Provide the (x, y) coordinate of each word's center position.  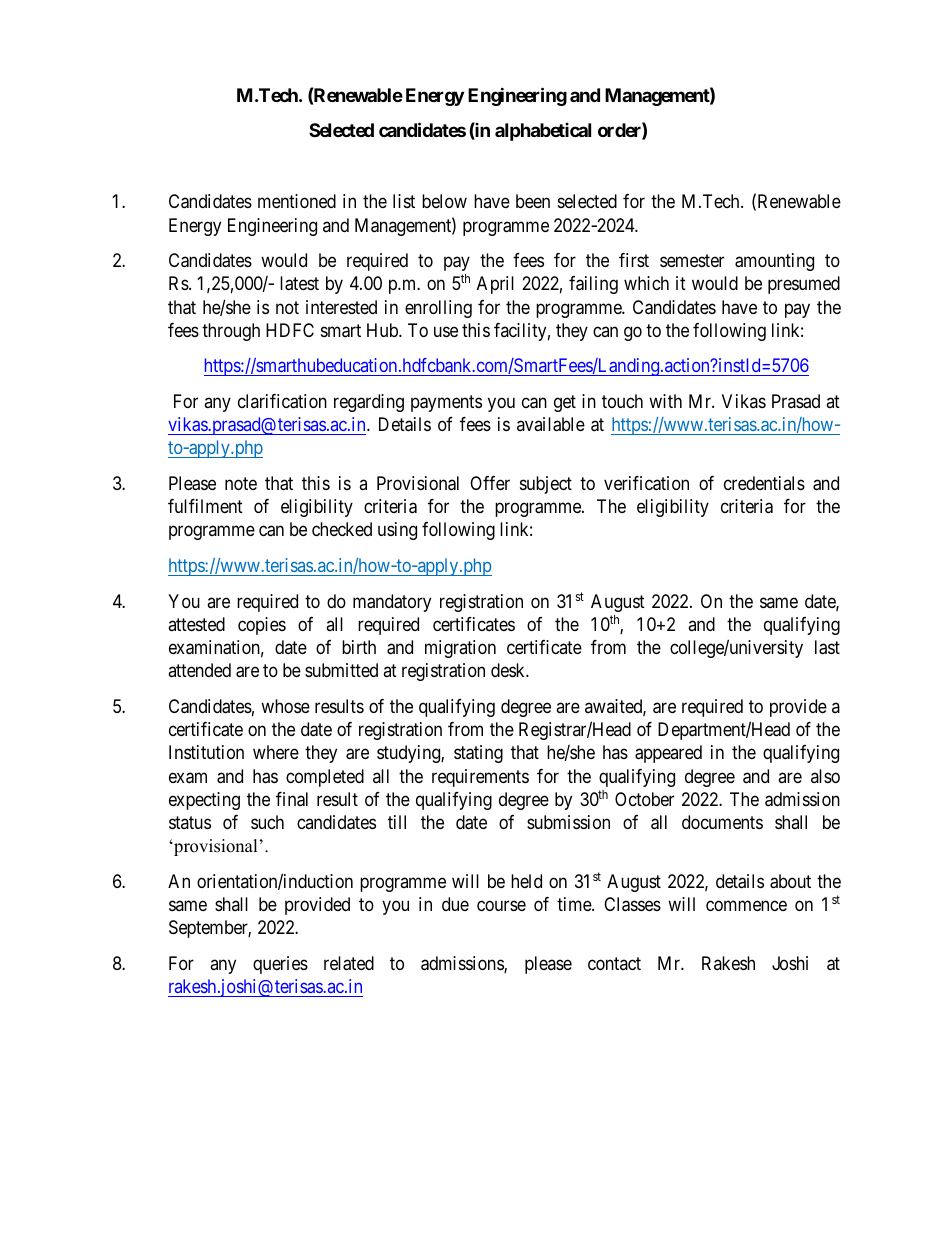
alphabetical (543, 132)
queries (280, 965)
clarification (282, 401)
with (665, 401)
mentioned (297, 201)
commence (746, 905)
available (551, 424)
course (501, 905)
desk (509, 670)
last (827, 647)
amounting (774, 262)
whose (285, 706)
